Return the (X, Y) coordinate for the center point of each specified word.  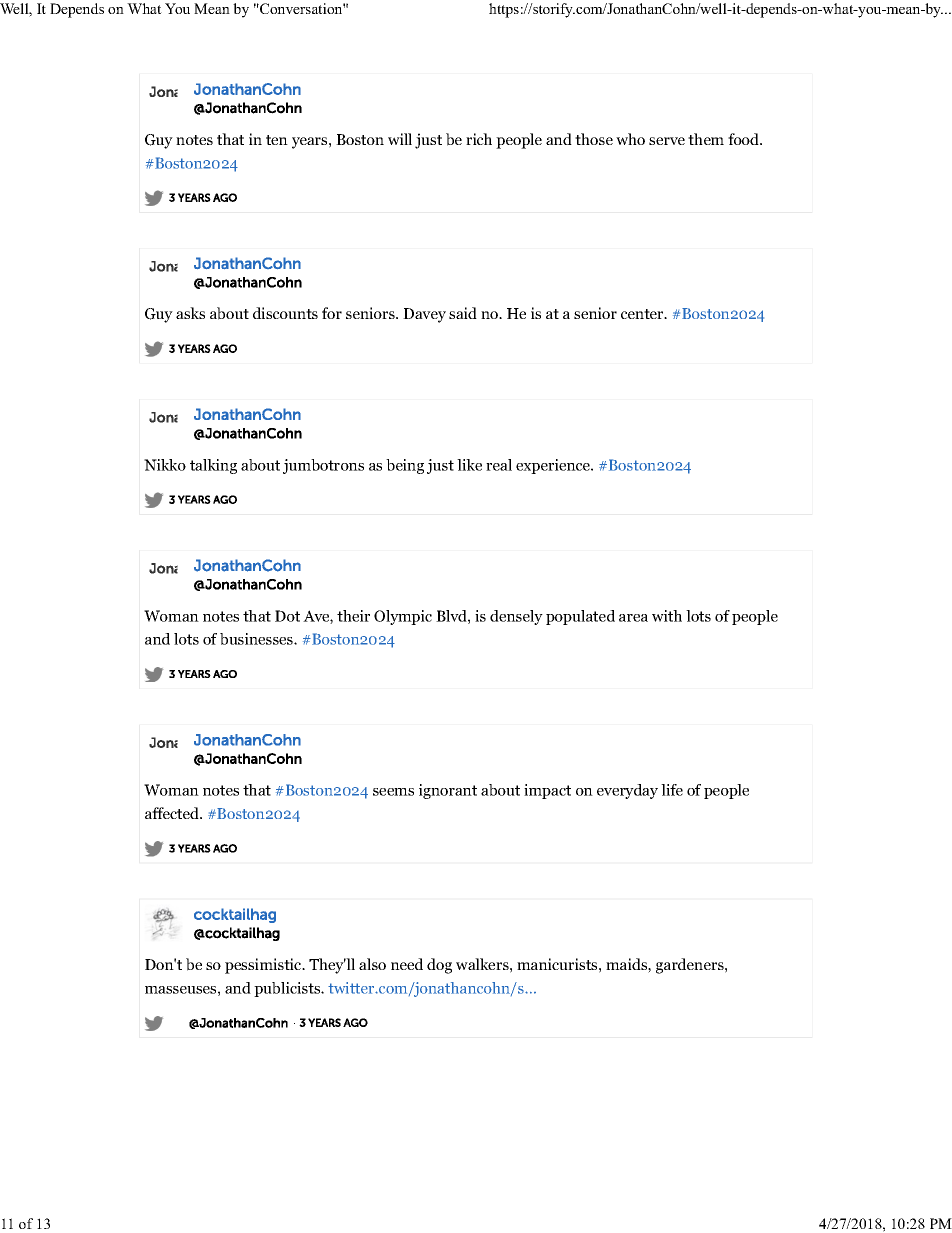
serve (667, 141)
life (672, 790)
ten (277, 140)
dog (439, 966)
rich (479, 139)
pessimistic (264, 966)
